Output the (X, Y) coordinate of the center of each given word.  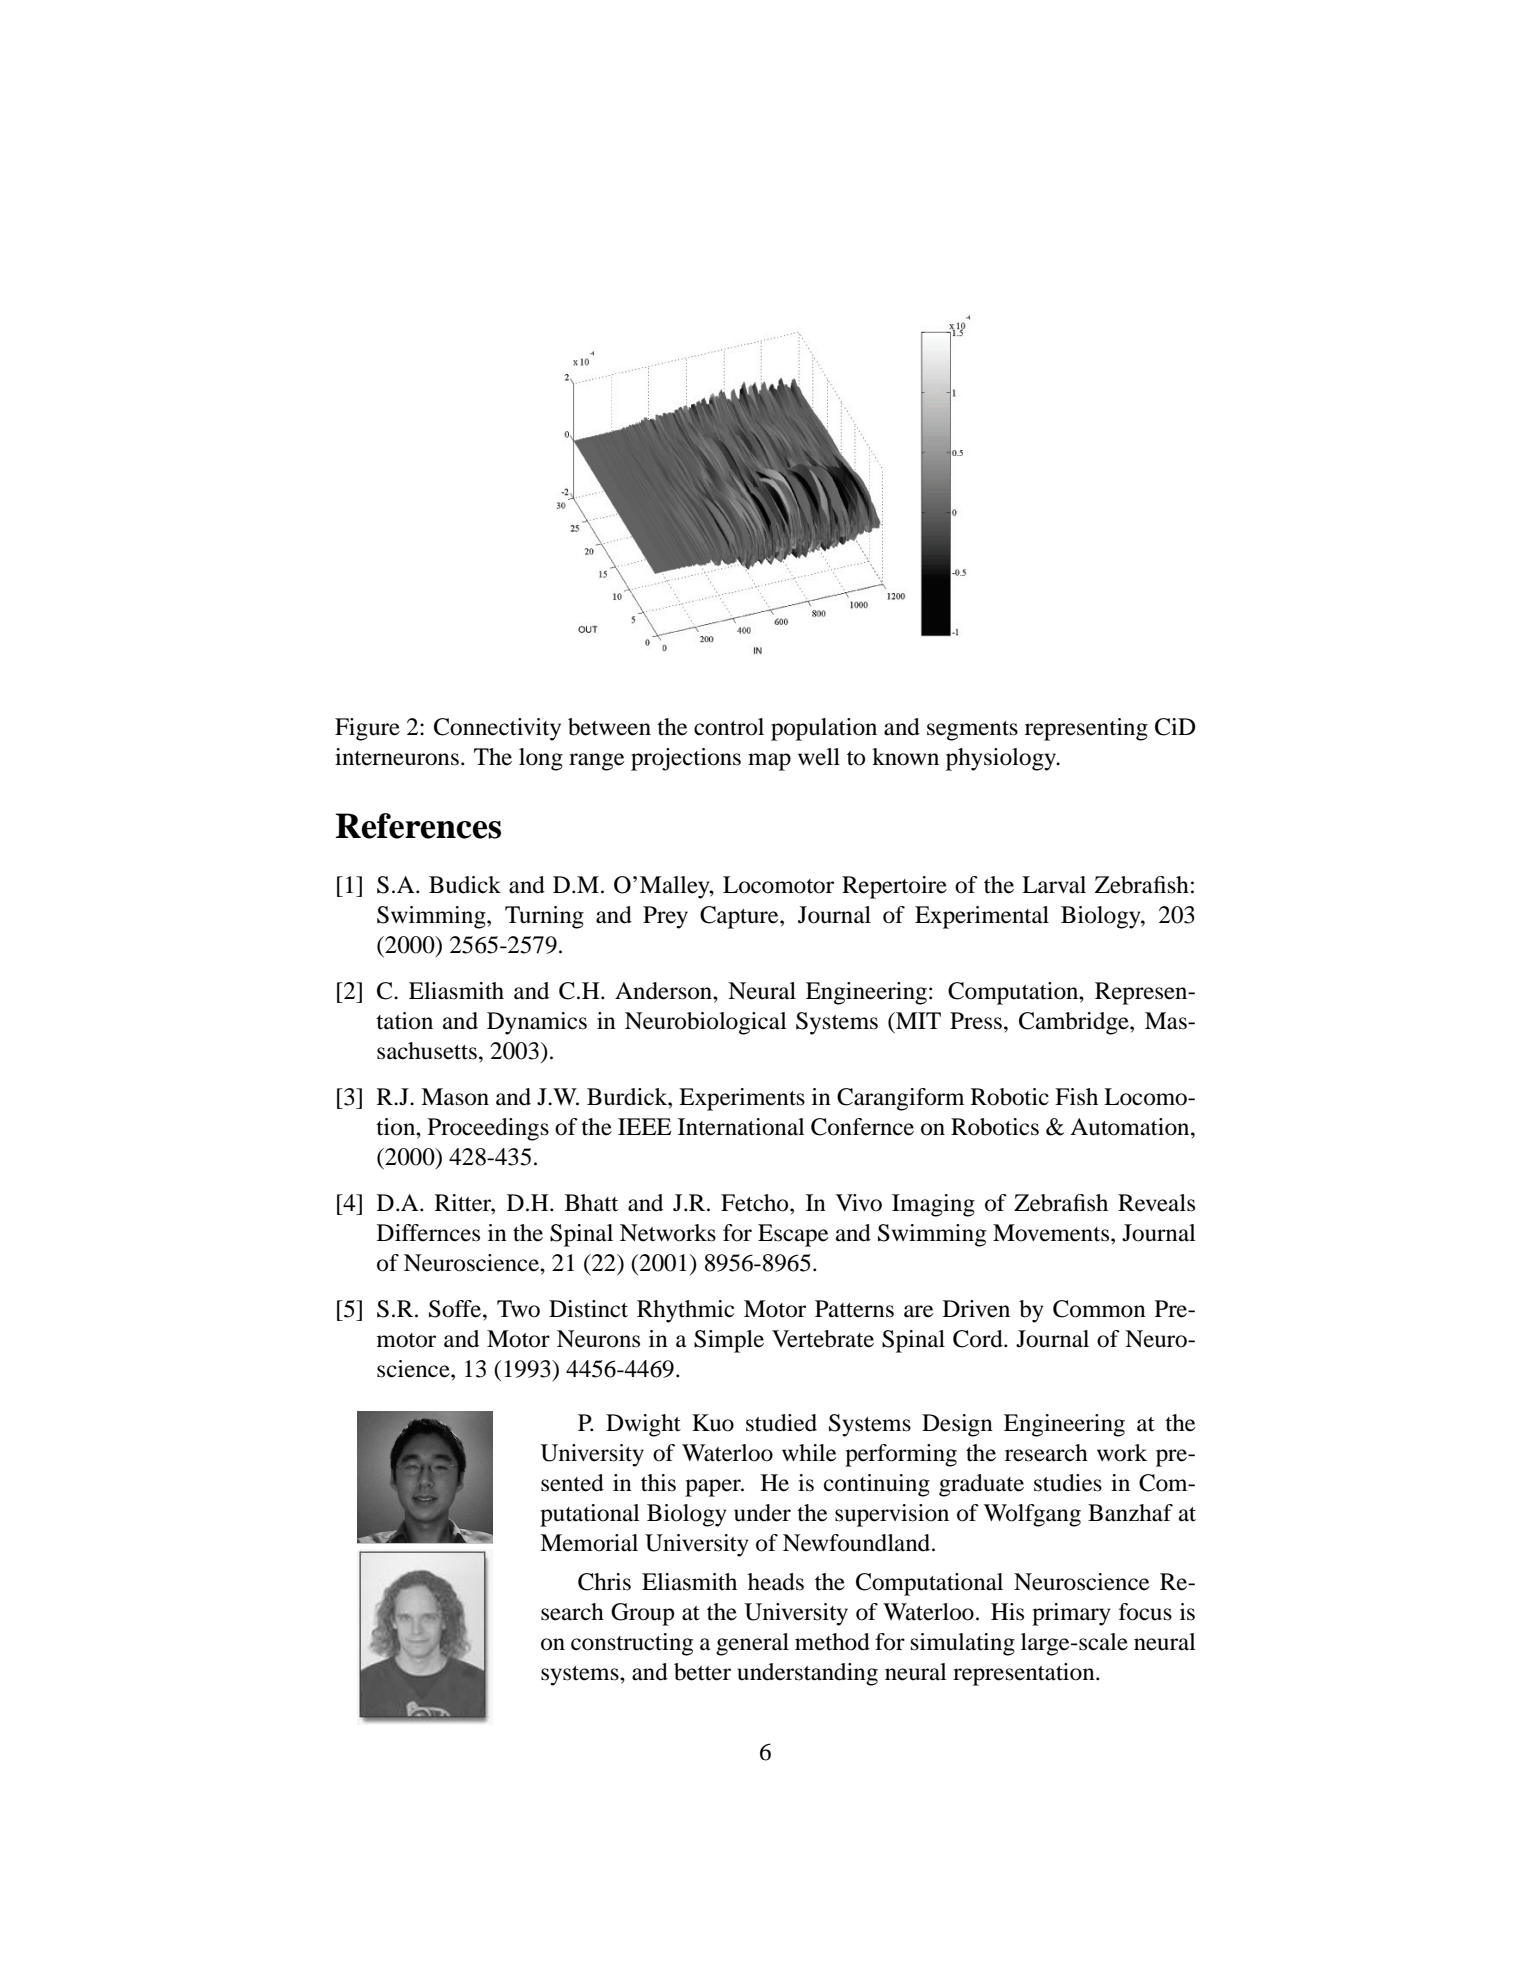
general (752, 1644)
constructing (632, 1644)
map (769, 762)
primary (1071, 1614)
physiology (1002, 759)
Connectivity (497, 729)
